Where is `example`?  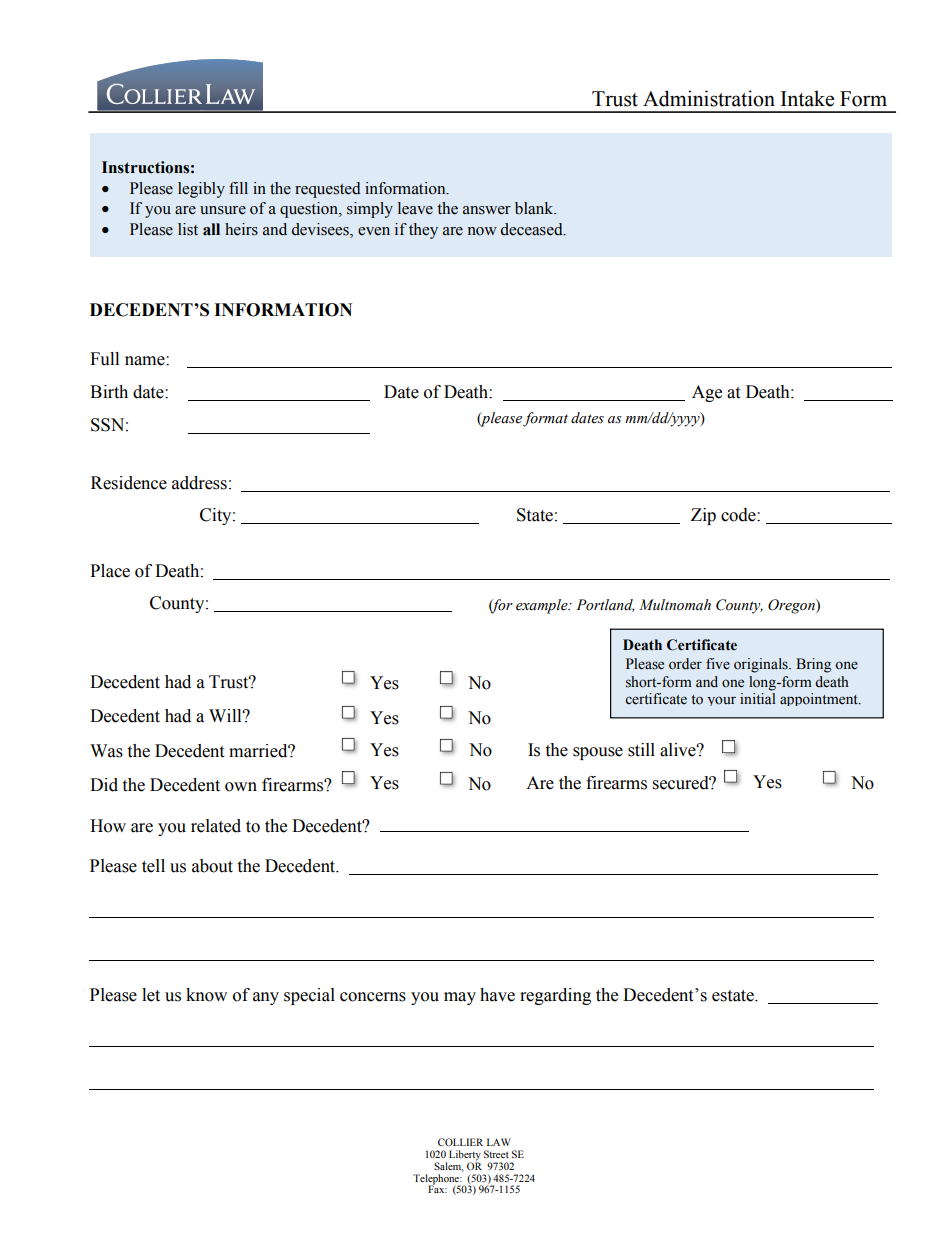
example is located at coordinates (543, 606).
